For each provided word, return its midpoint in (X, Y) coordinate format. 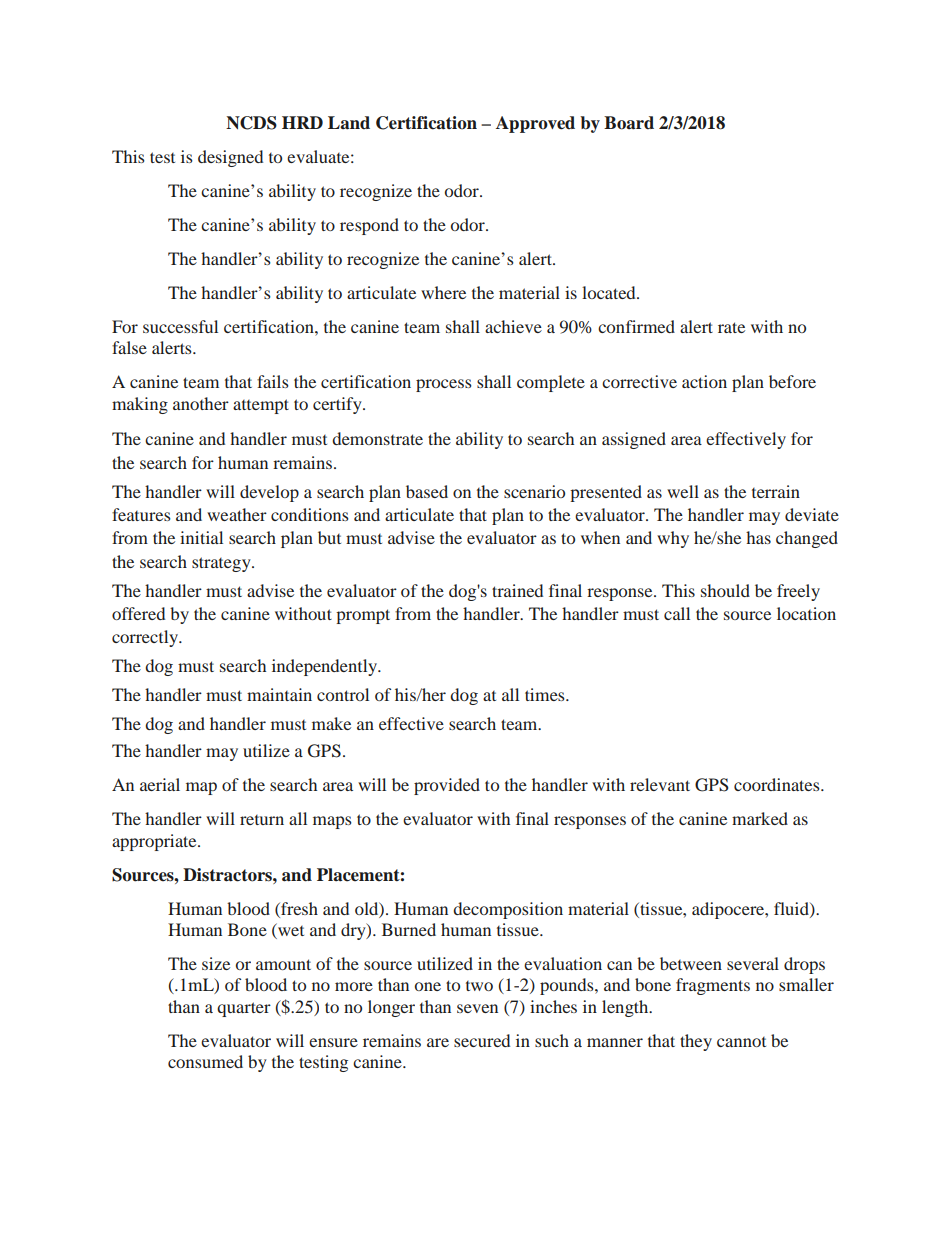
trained (517, 590)
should (725, 590)
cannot (741, 1042)
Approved (535, 124)
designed (230, 158)
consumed (205, 1061)
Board (629, 123)
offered (138, 613)
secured (482, 1040)
